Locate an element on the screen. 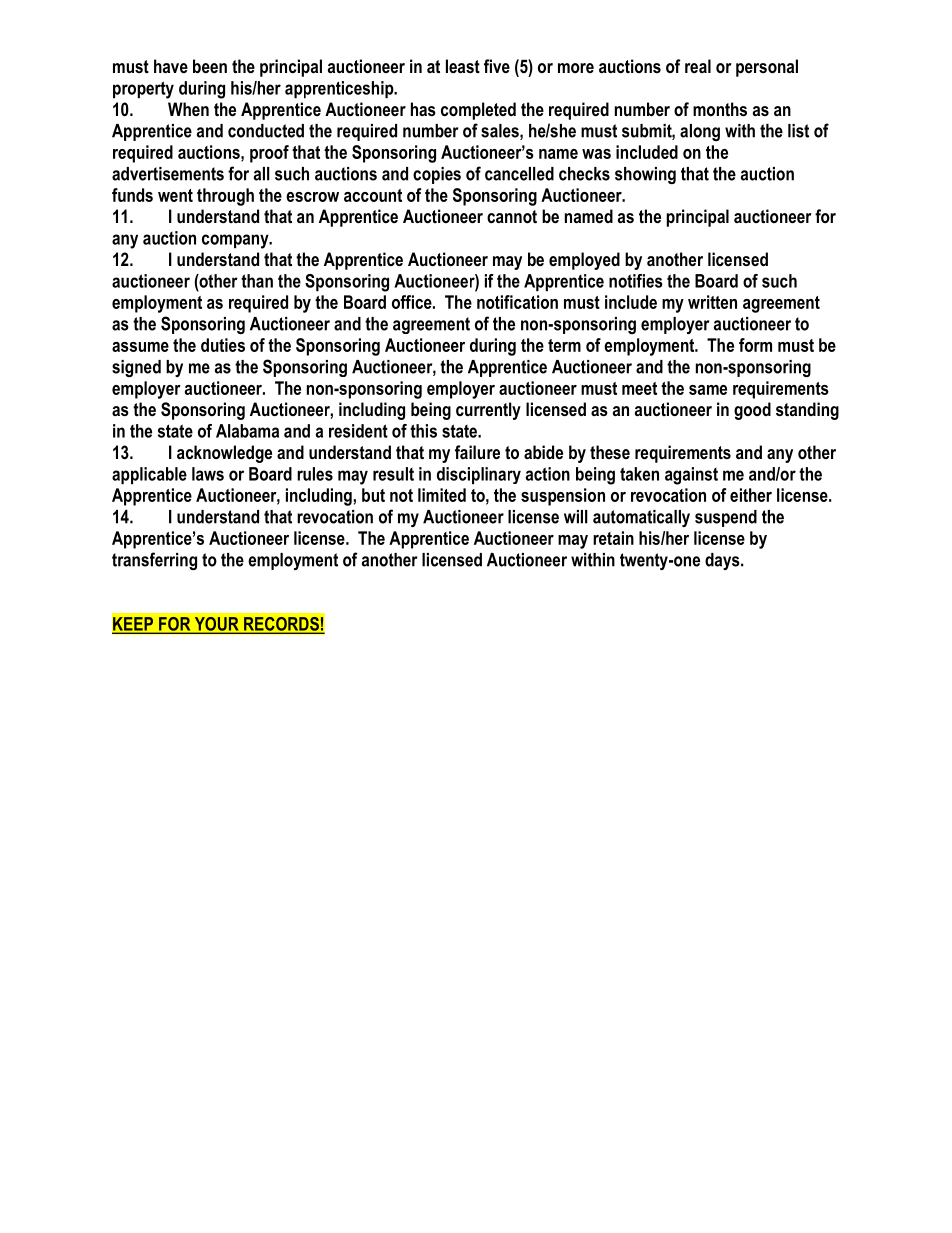  least is located at coordinates (463, 66).
